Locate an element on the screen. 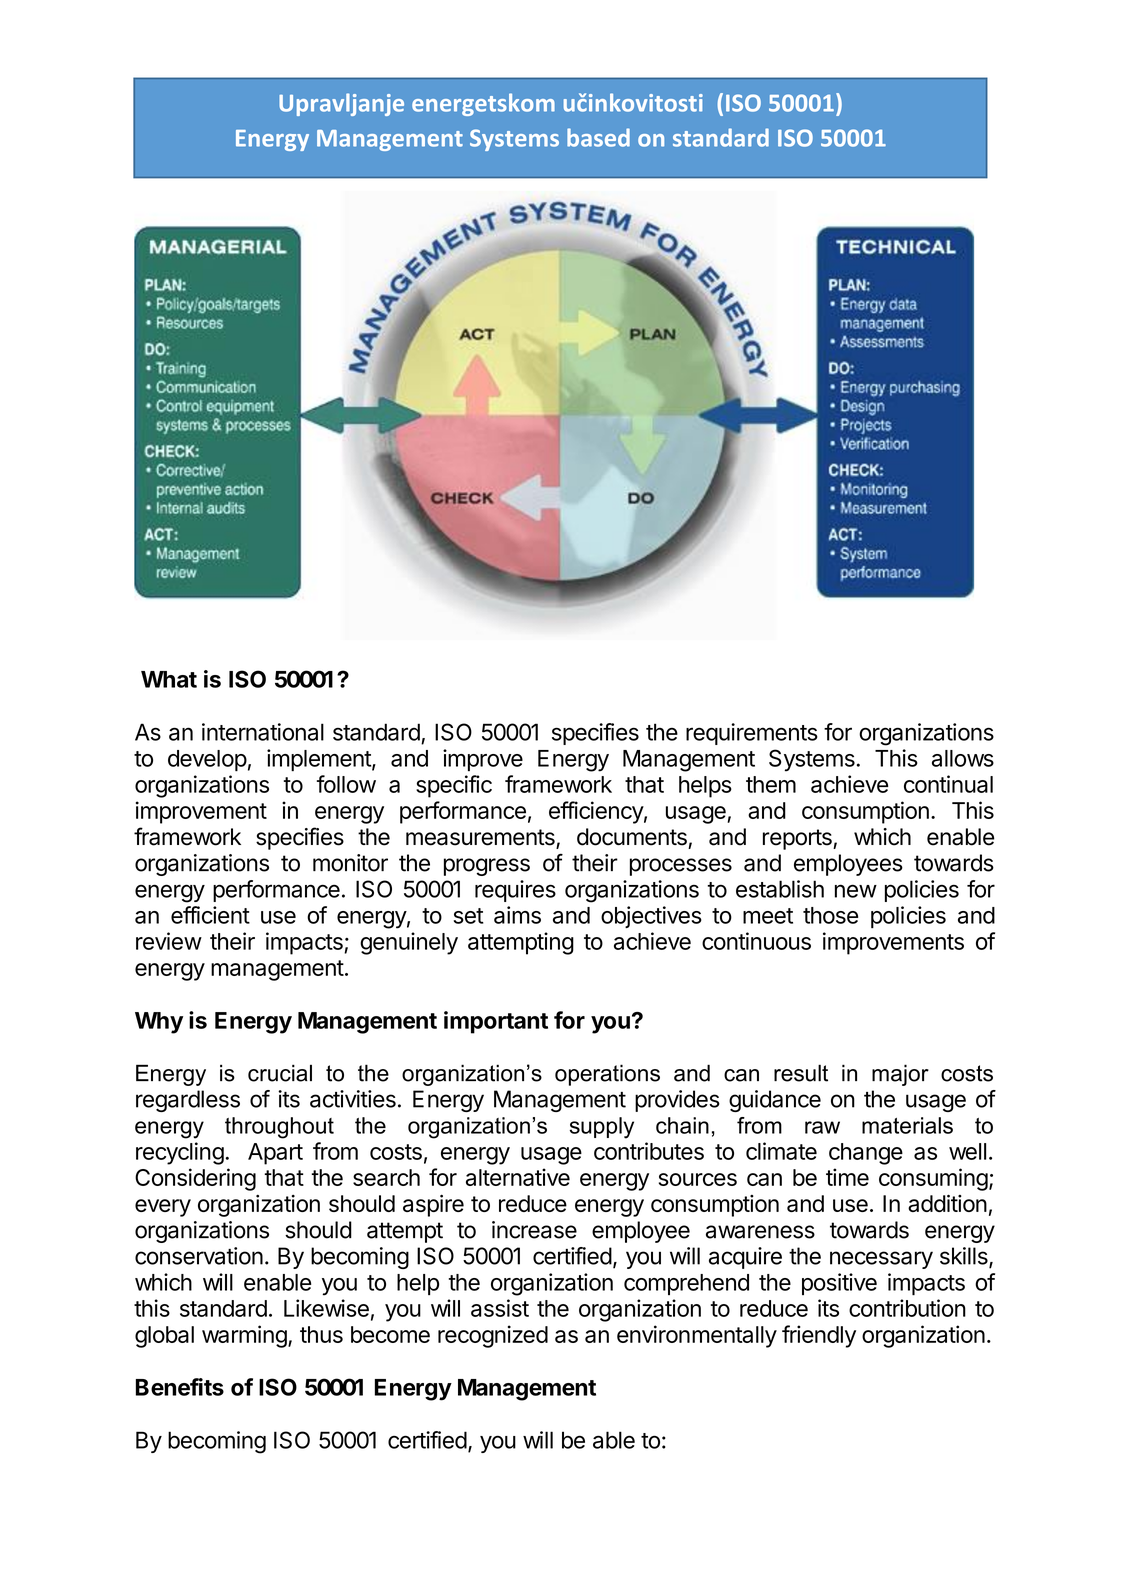  recognized is located at coordinates (493, 1336).
